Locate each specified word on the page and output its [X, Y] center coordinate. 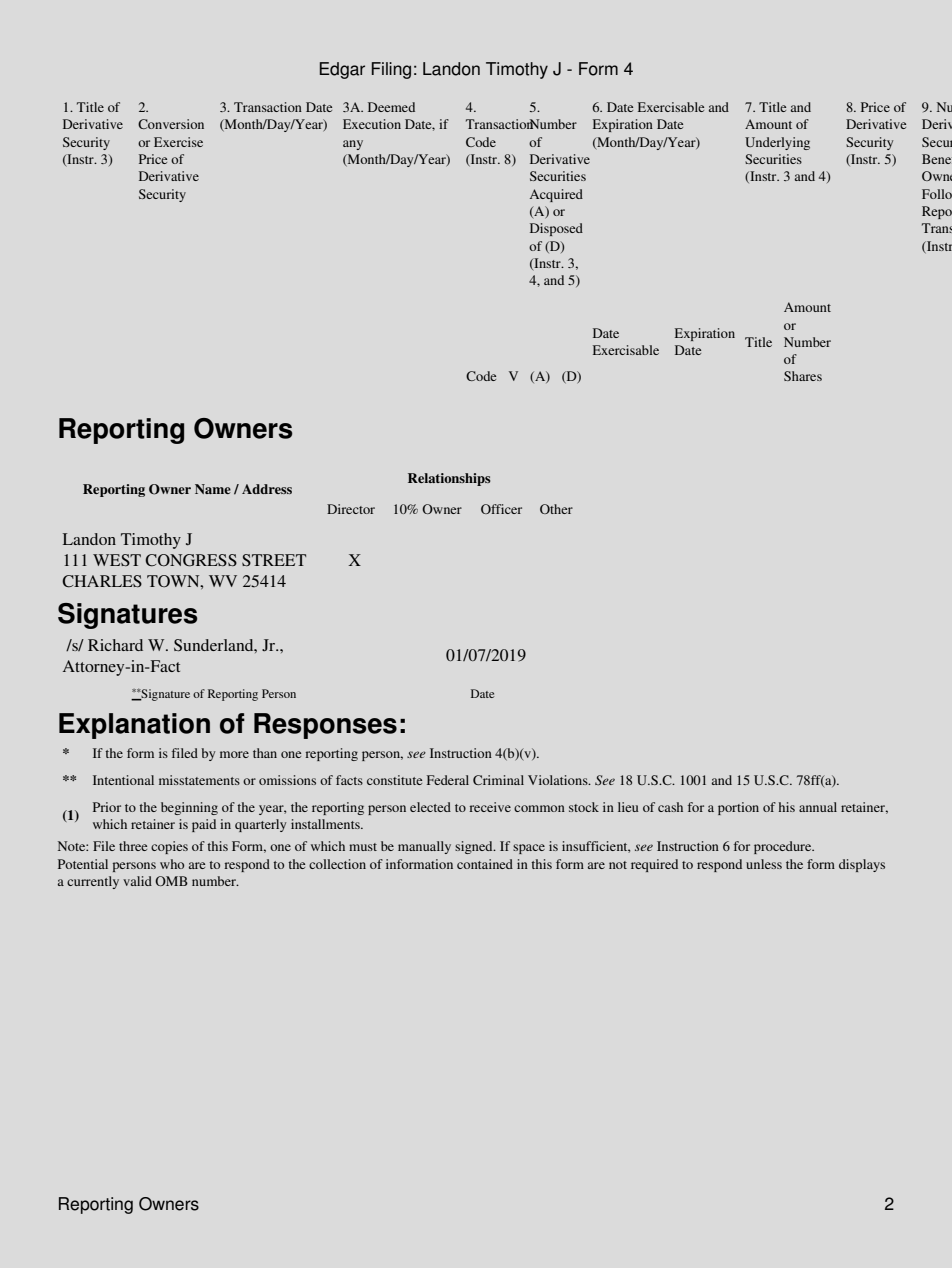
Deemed [391, 107]
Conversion [171, 124]
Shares [803, 376]
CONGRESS [191, 560]
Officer [501, 509]
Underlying [777, 143]
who [172, 864]
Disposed [556, 229]
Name [213, 489]
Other [556, 509]
